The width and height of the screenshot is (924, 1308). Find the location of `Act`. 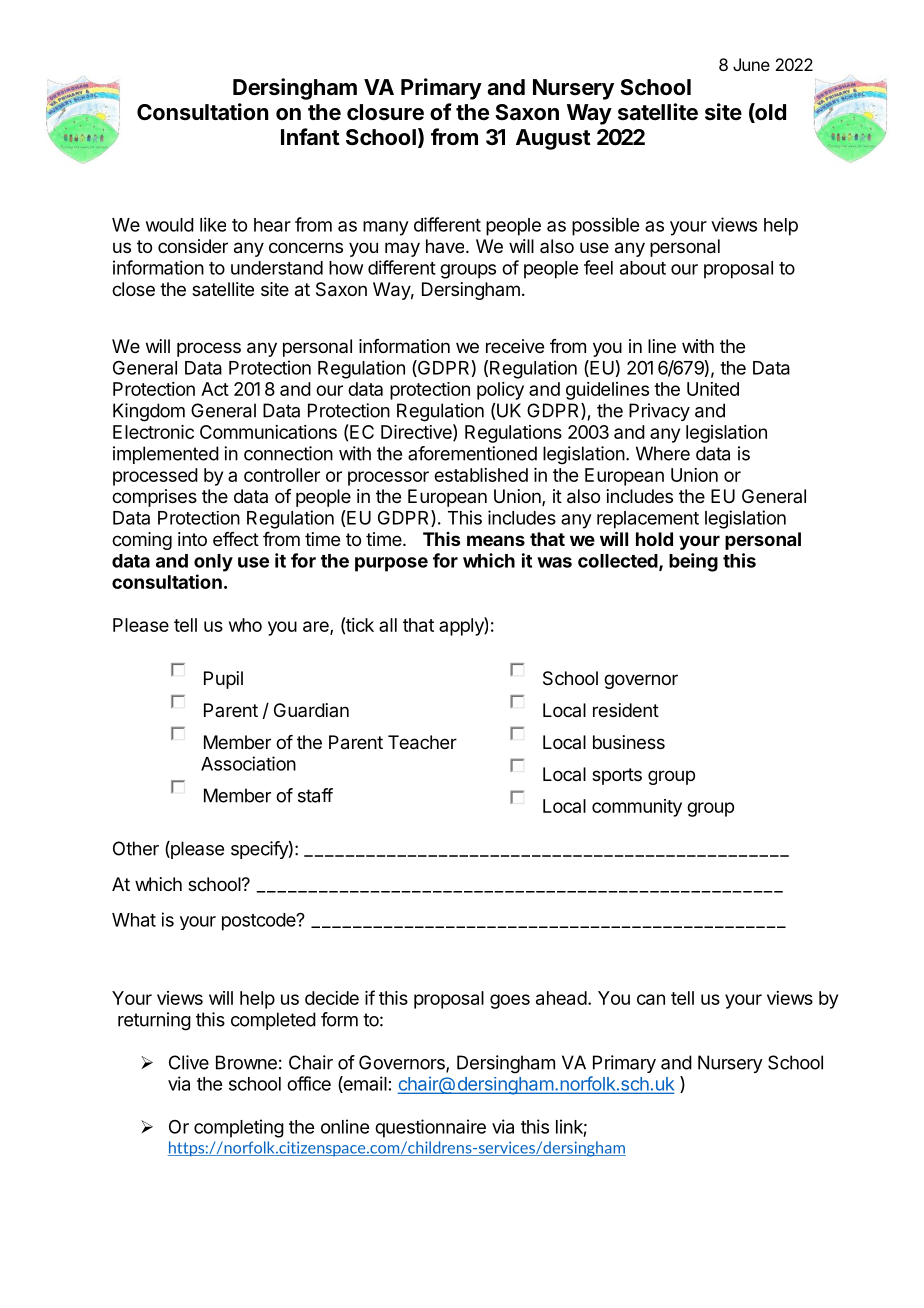

Act is located at coordinates (215, 389).
